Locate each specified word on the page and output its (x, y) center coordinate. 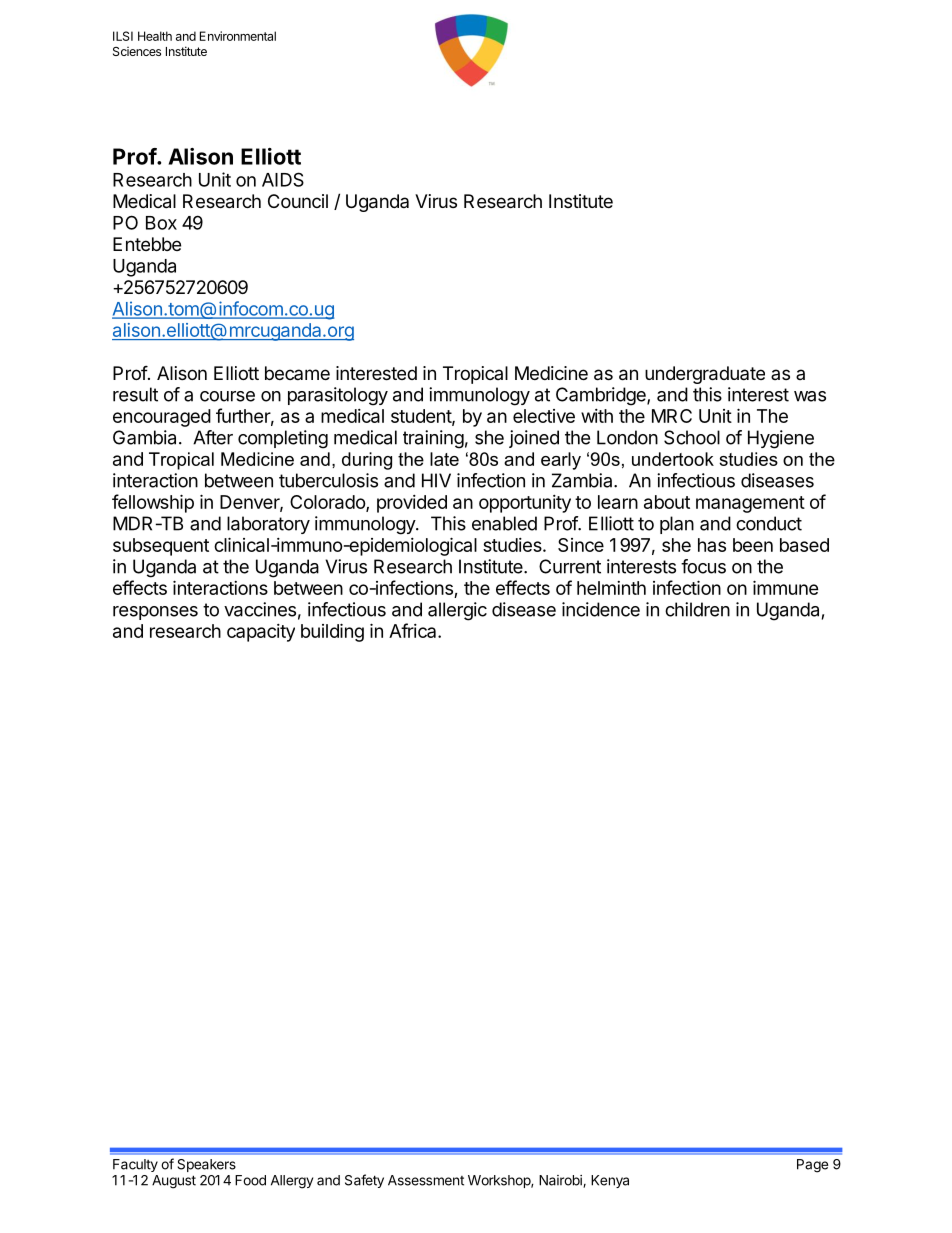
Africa (414, 630)
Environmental (238, 36)
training (433, 439)
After (213, 437)
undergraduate (705, 375)
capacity (261, 633)
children (697, 609)
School (692, 437)
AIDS (283, 179)
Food (250, 1180)
